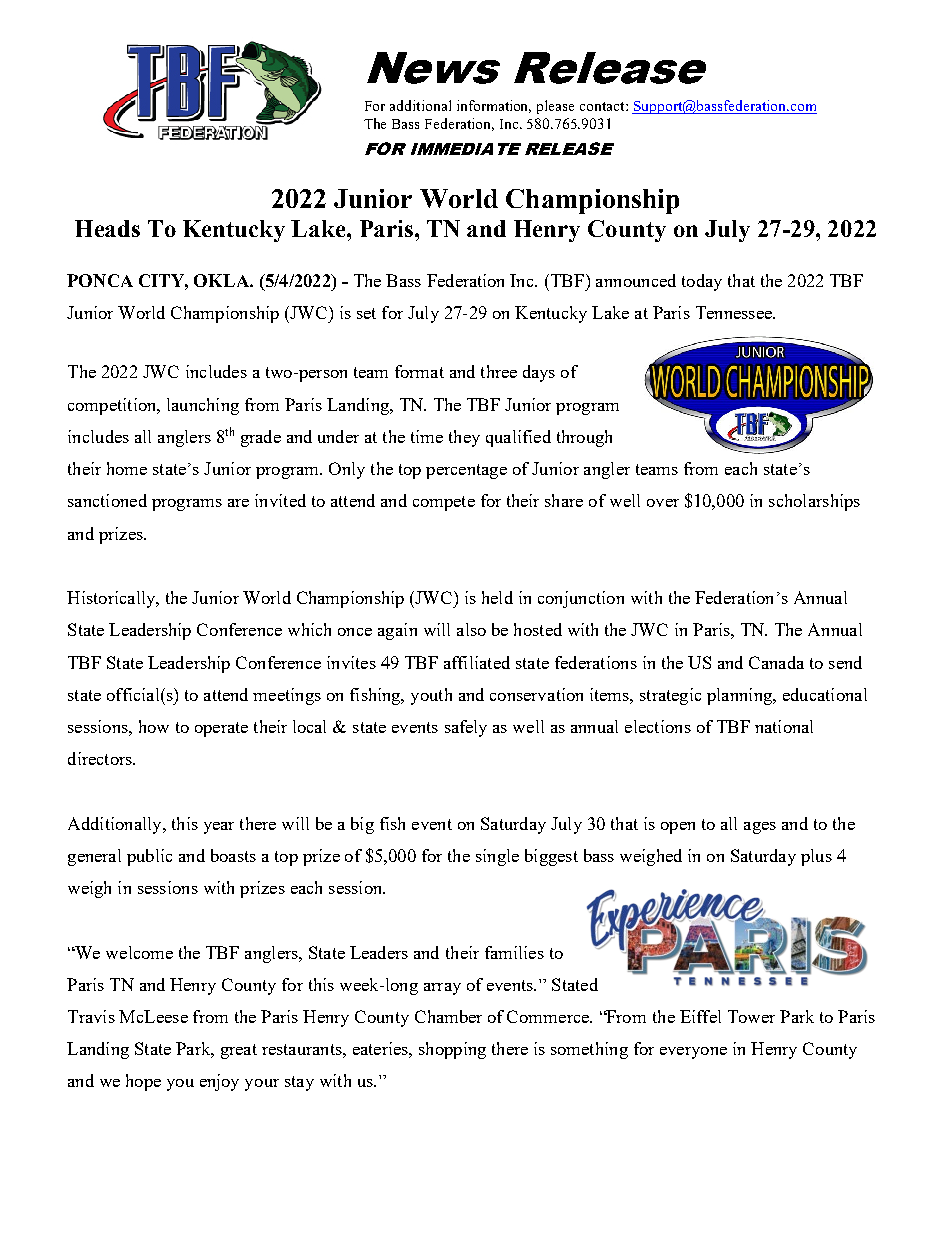 Image resolution: width=952 pixels, height=1233 pixels. Describe the element at coordinates (776, 662) in the page. I see `Canada` at that location.
